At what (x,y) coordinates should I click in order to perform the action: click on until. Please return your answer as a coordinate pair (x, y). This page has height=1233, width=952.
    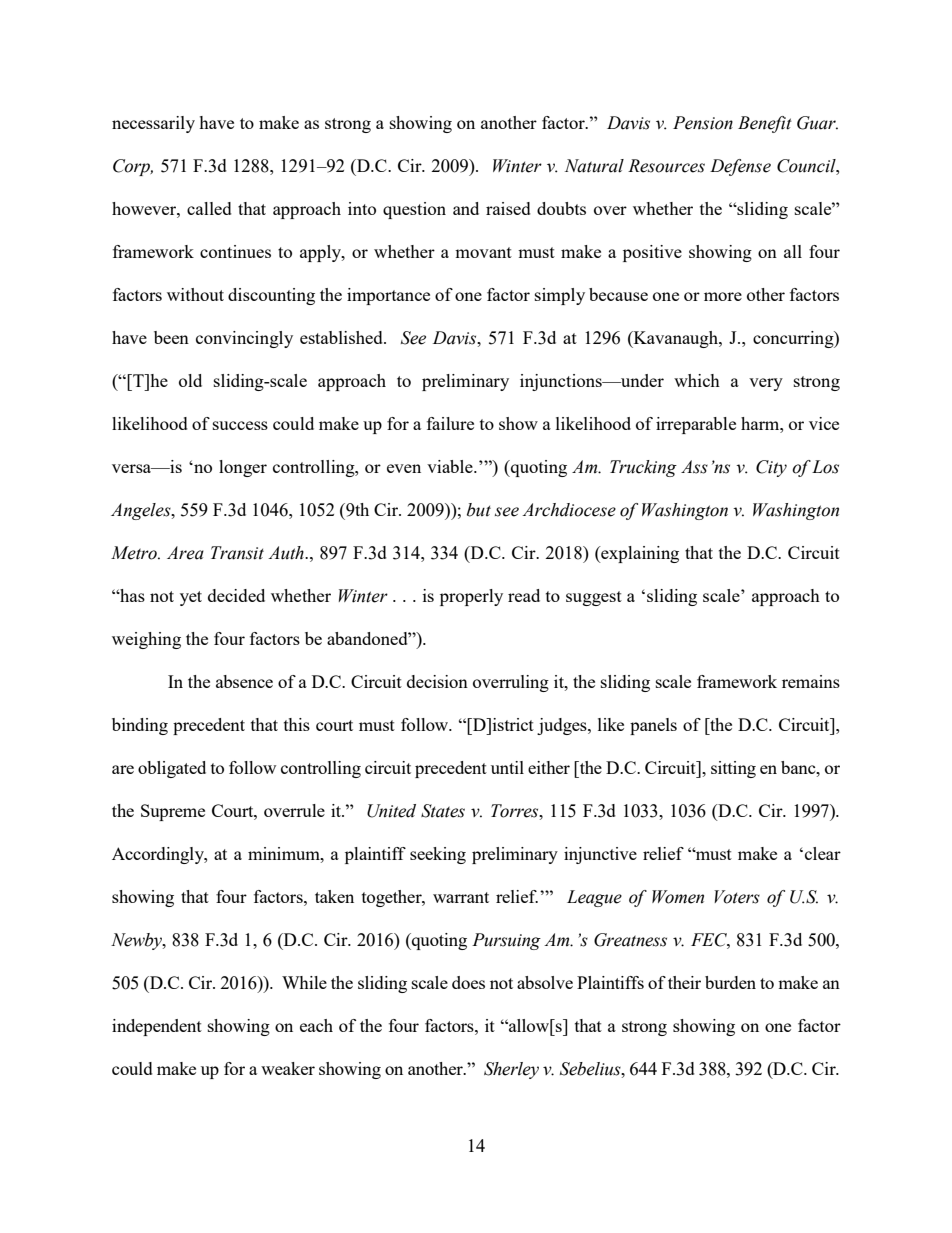
    Looking at the image, I should click on (507, 767).
